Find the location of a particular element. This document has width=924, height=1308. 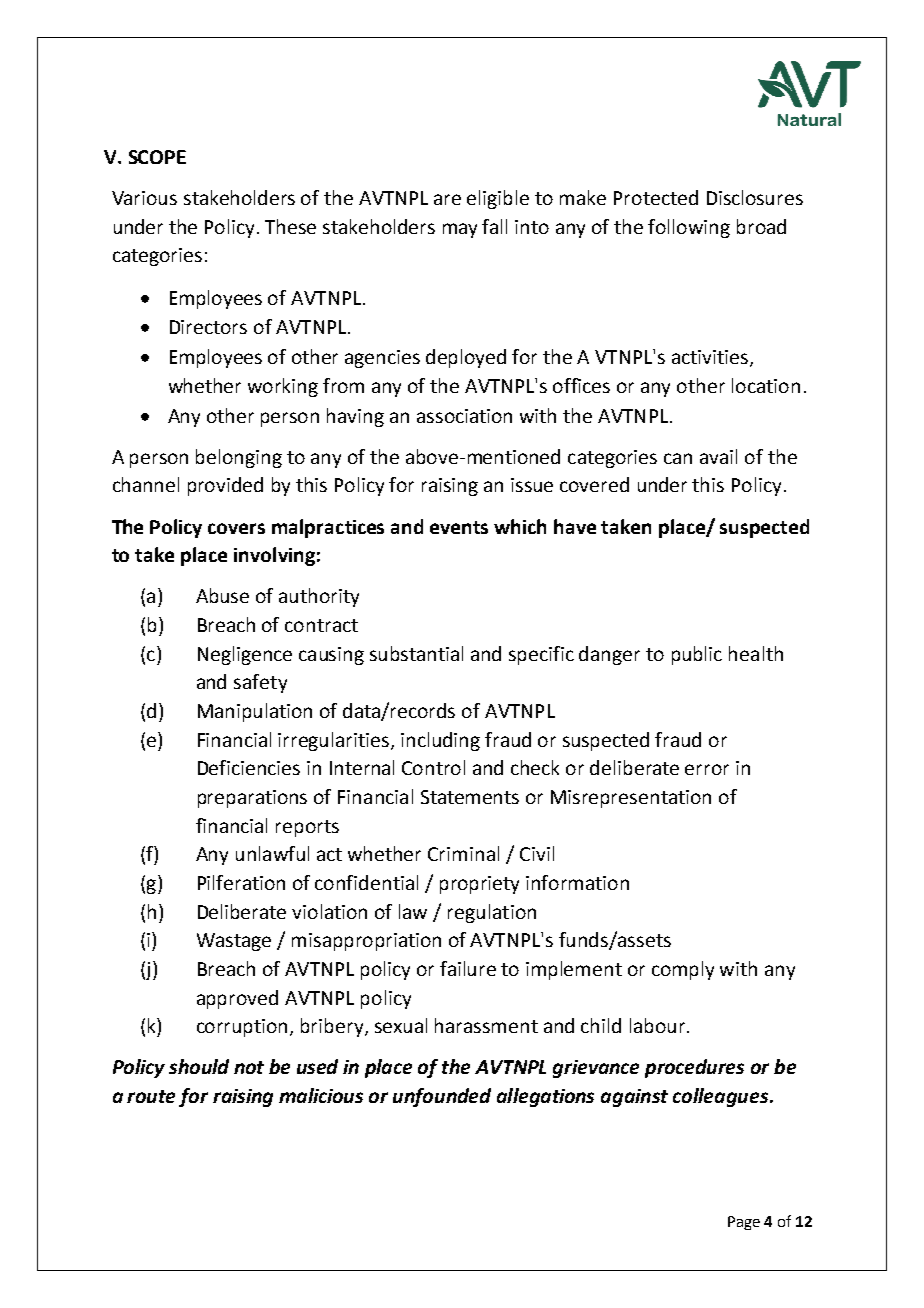

comply is located at coordinates (683, 970).
